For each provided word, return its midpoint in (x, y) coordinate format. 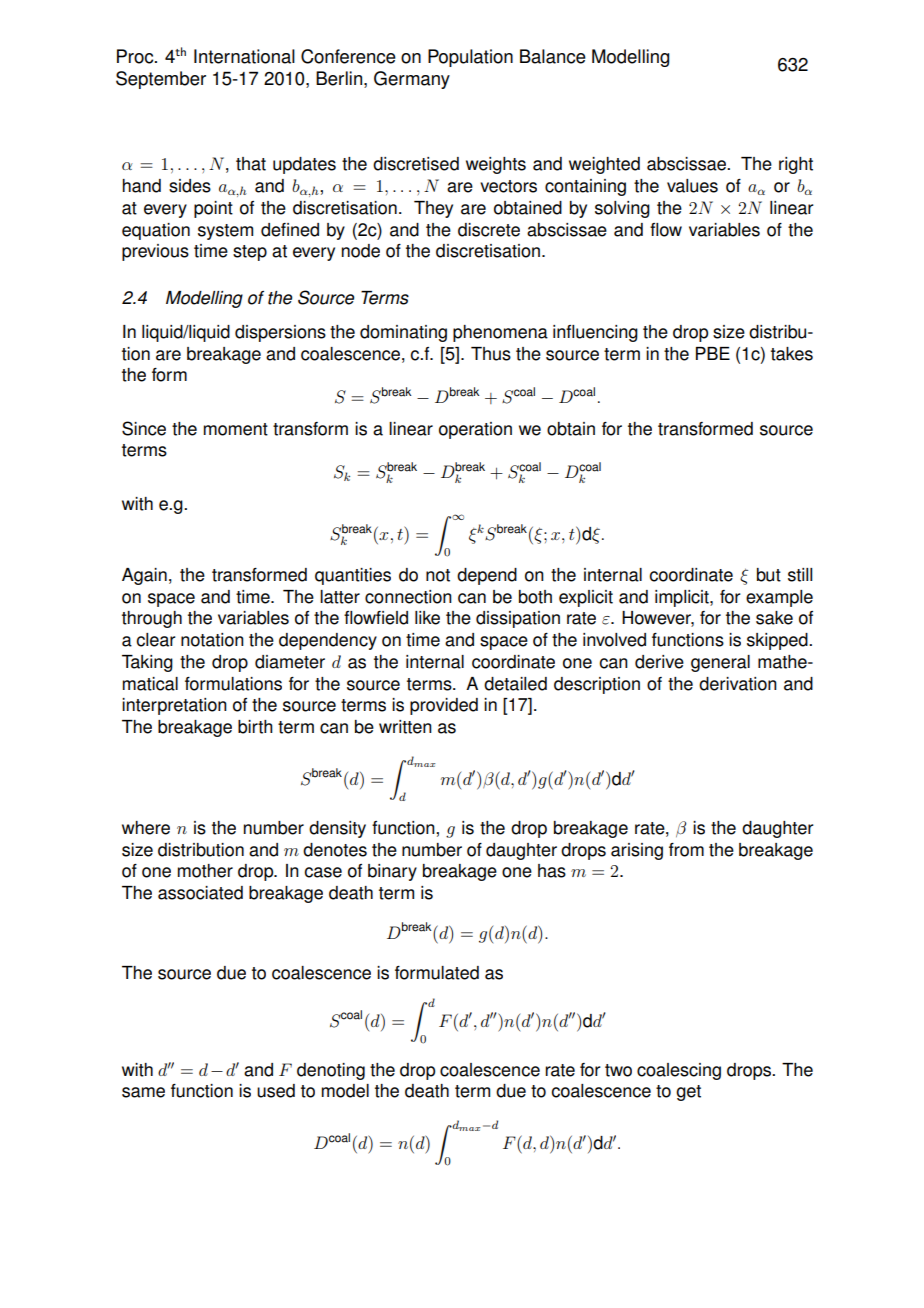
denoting (331, 1071)
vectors (508, 186)
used (276, 1091)
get (688, 1093)
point (213, 209)
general (720, 663)
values (692, 186)
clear (156, 640)
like (427, 618)
